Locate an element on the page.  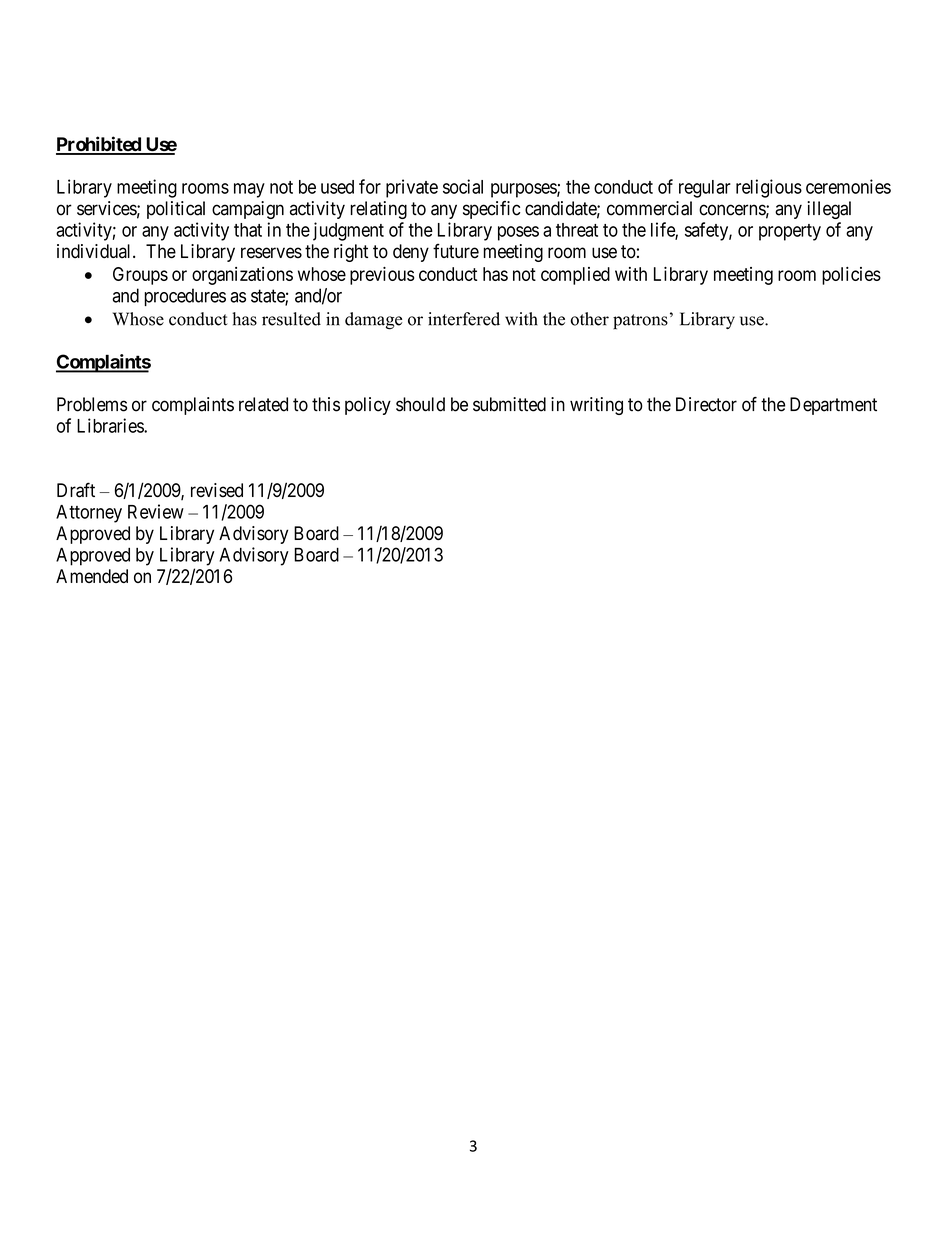
religious is located at coordinates (769, 188).
